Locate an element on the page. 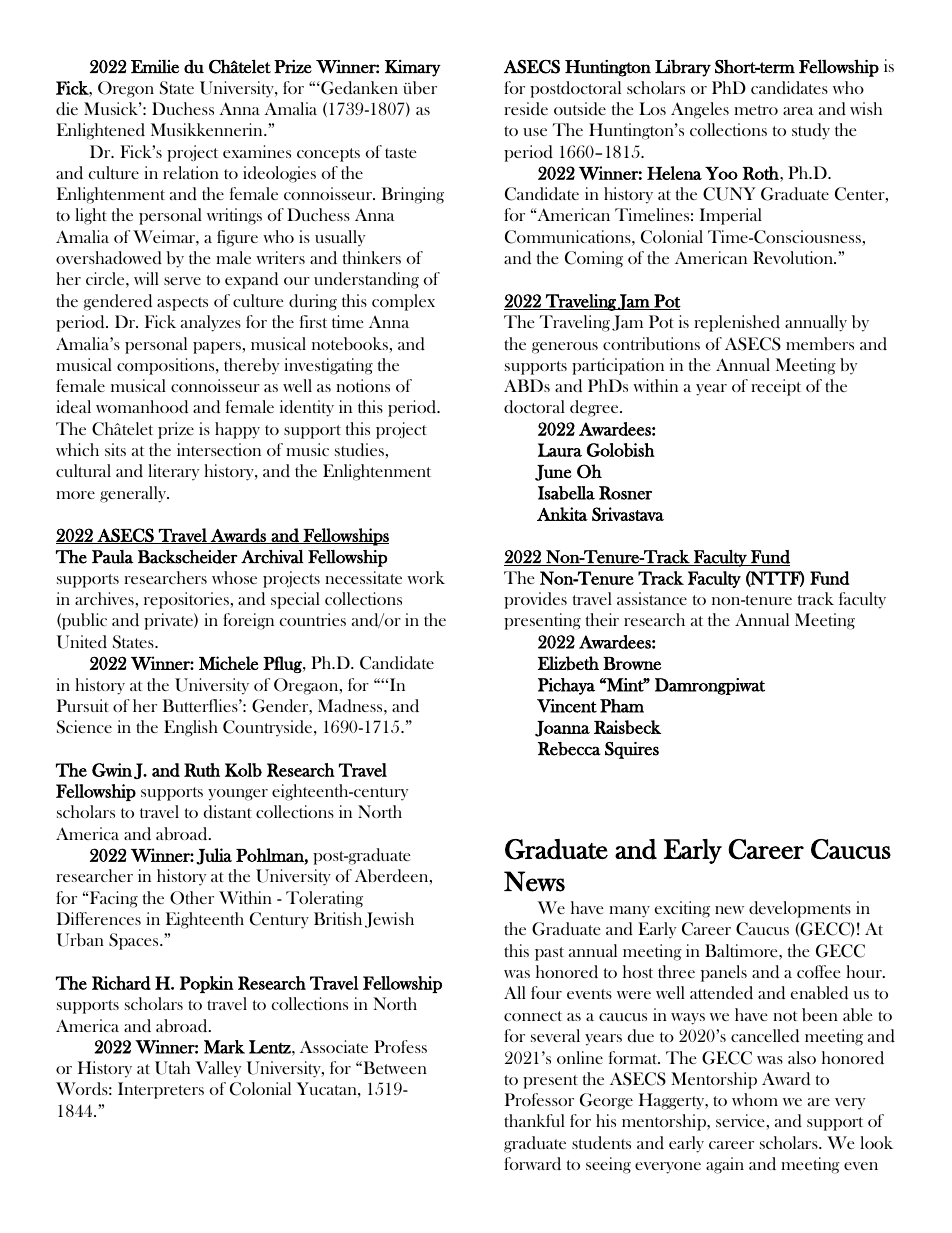 The image size is (952, 1233). repositories is located at coordinates (186, 600).
